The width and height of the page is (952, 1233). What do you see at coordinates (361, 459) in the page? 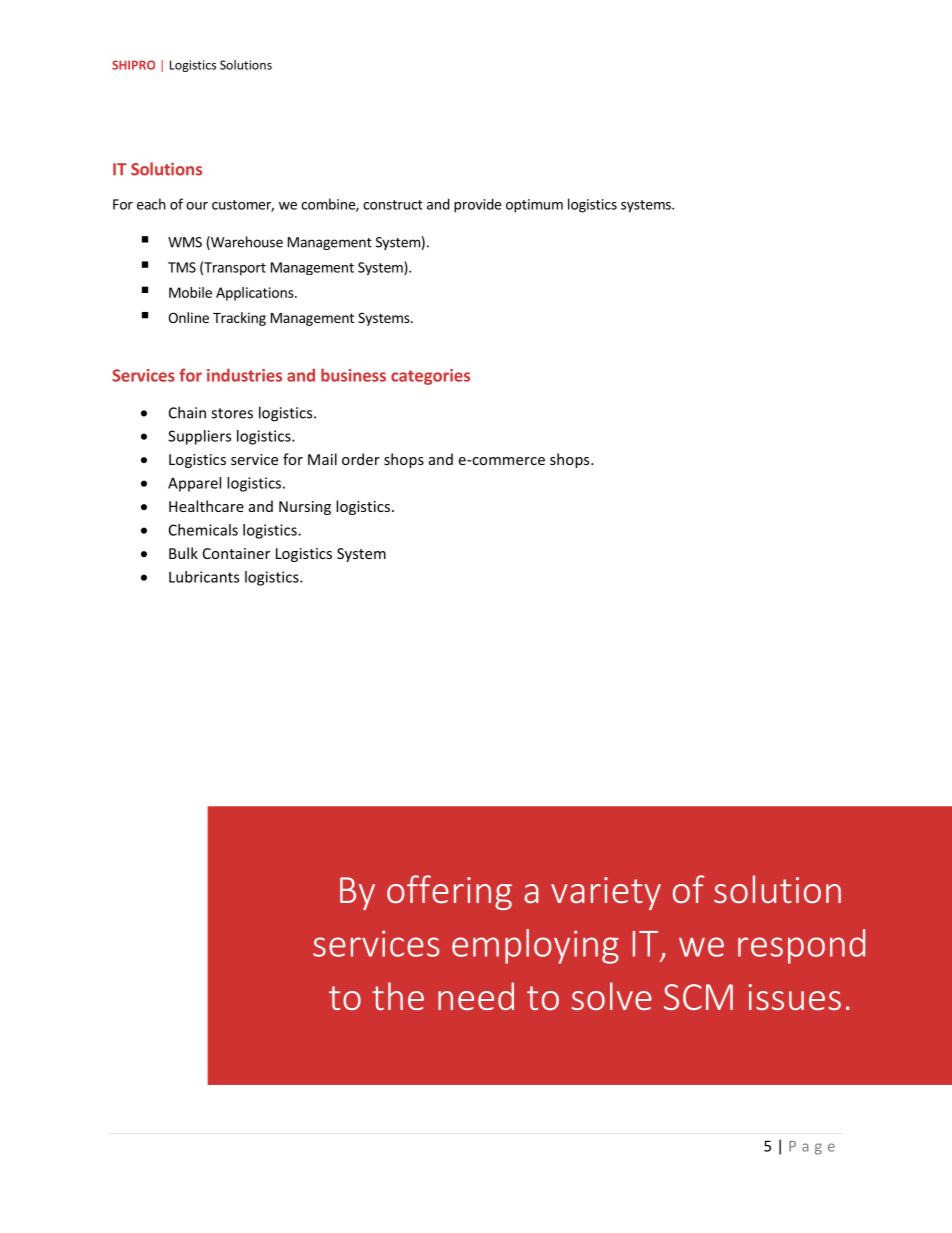
I see `order` at bounding box center [361, 459].
